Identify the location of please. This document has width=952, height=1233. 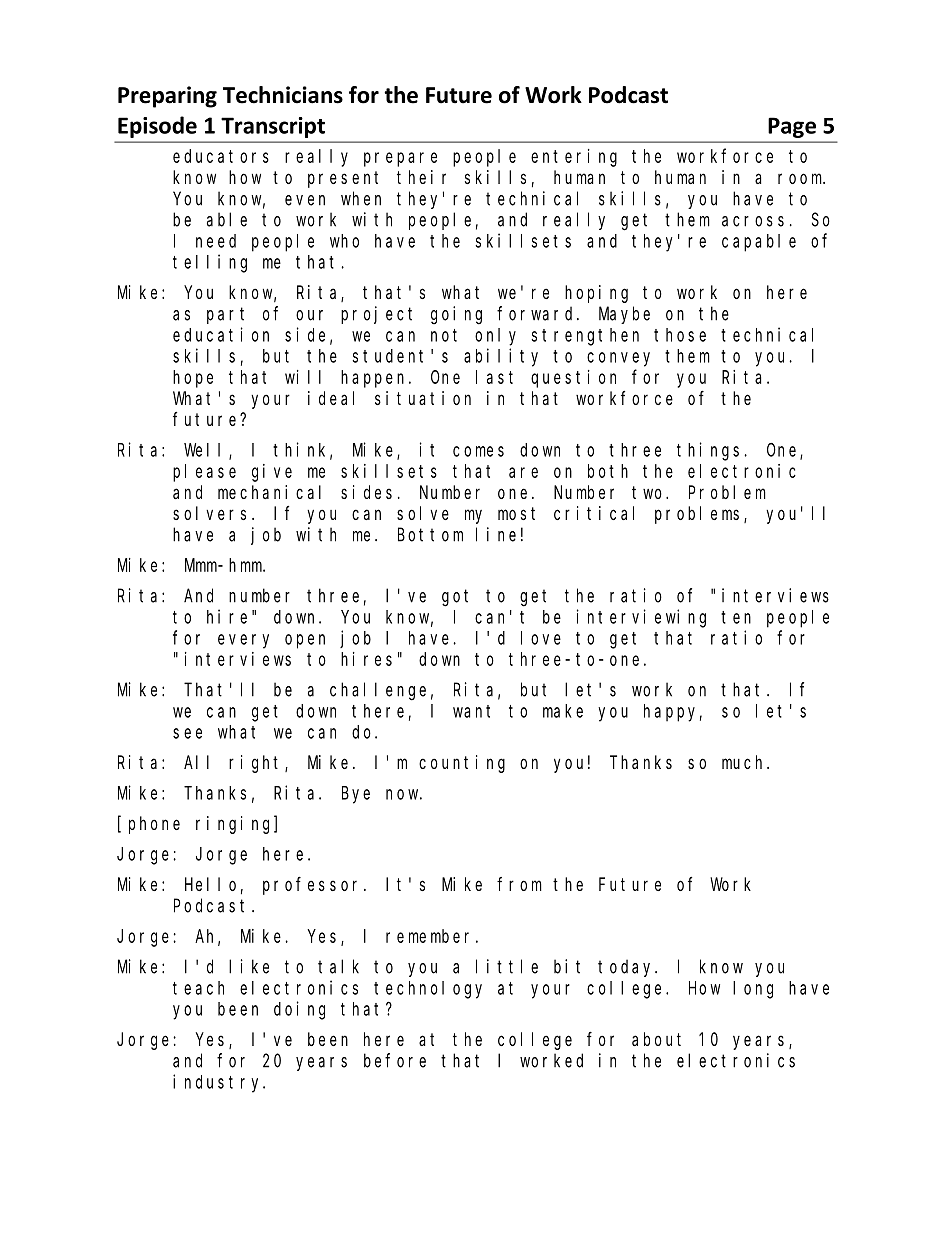
(204, 473).
